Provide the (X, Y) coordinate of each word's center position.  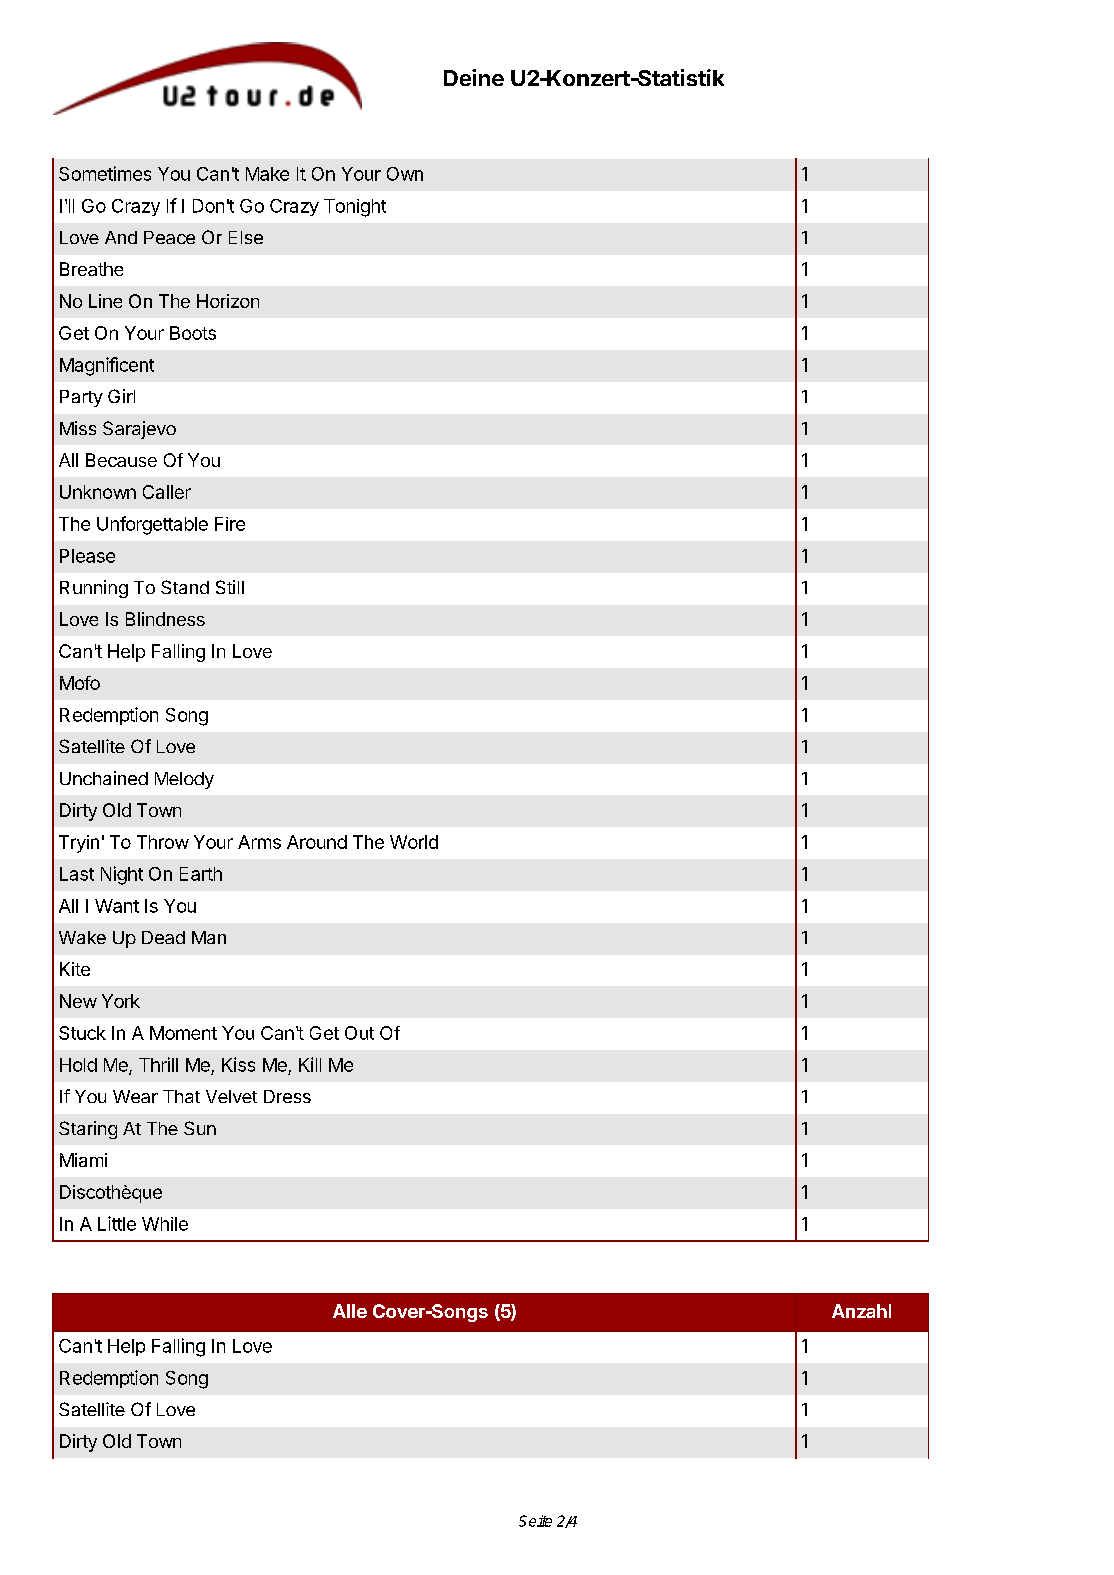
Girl (121, 396)
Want (117, 906)
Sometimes (105, 173)
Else (246, 237)
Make (267, 174)
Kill (310, 1064)
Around (317, 842)
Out (359, 1033)
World (414, 842)
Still (230, 587)
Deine (474, 77)
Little (117, 1223)
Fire (230, 524)
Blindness (165, 619)
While (165, 1224)
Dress (287, 1096)
